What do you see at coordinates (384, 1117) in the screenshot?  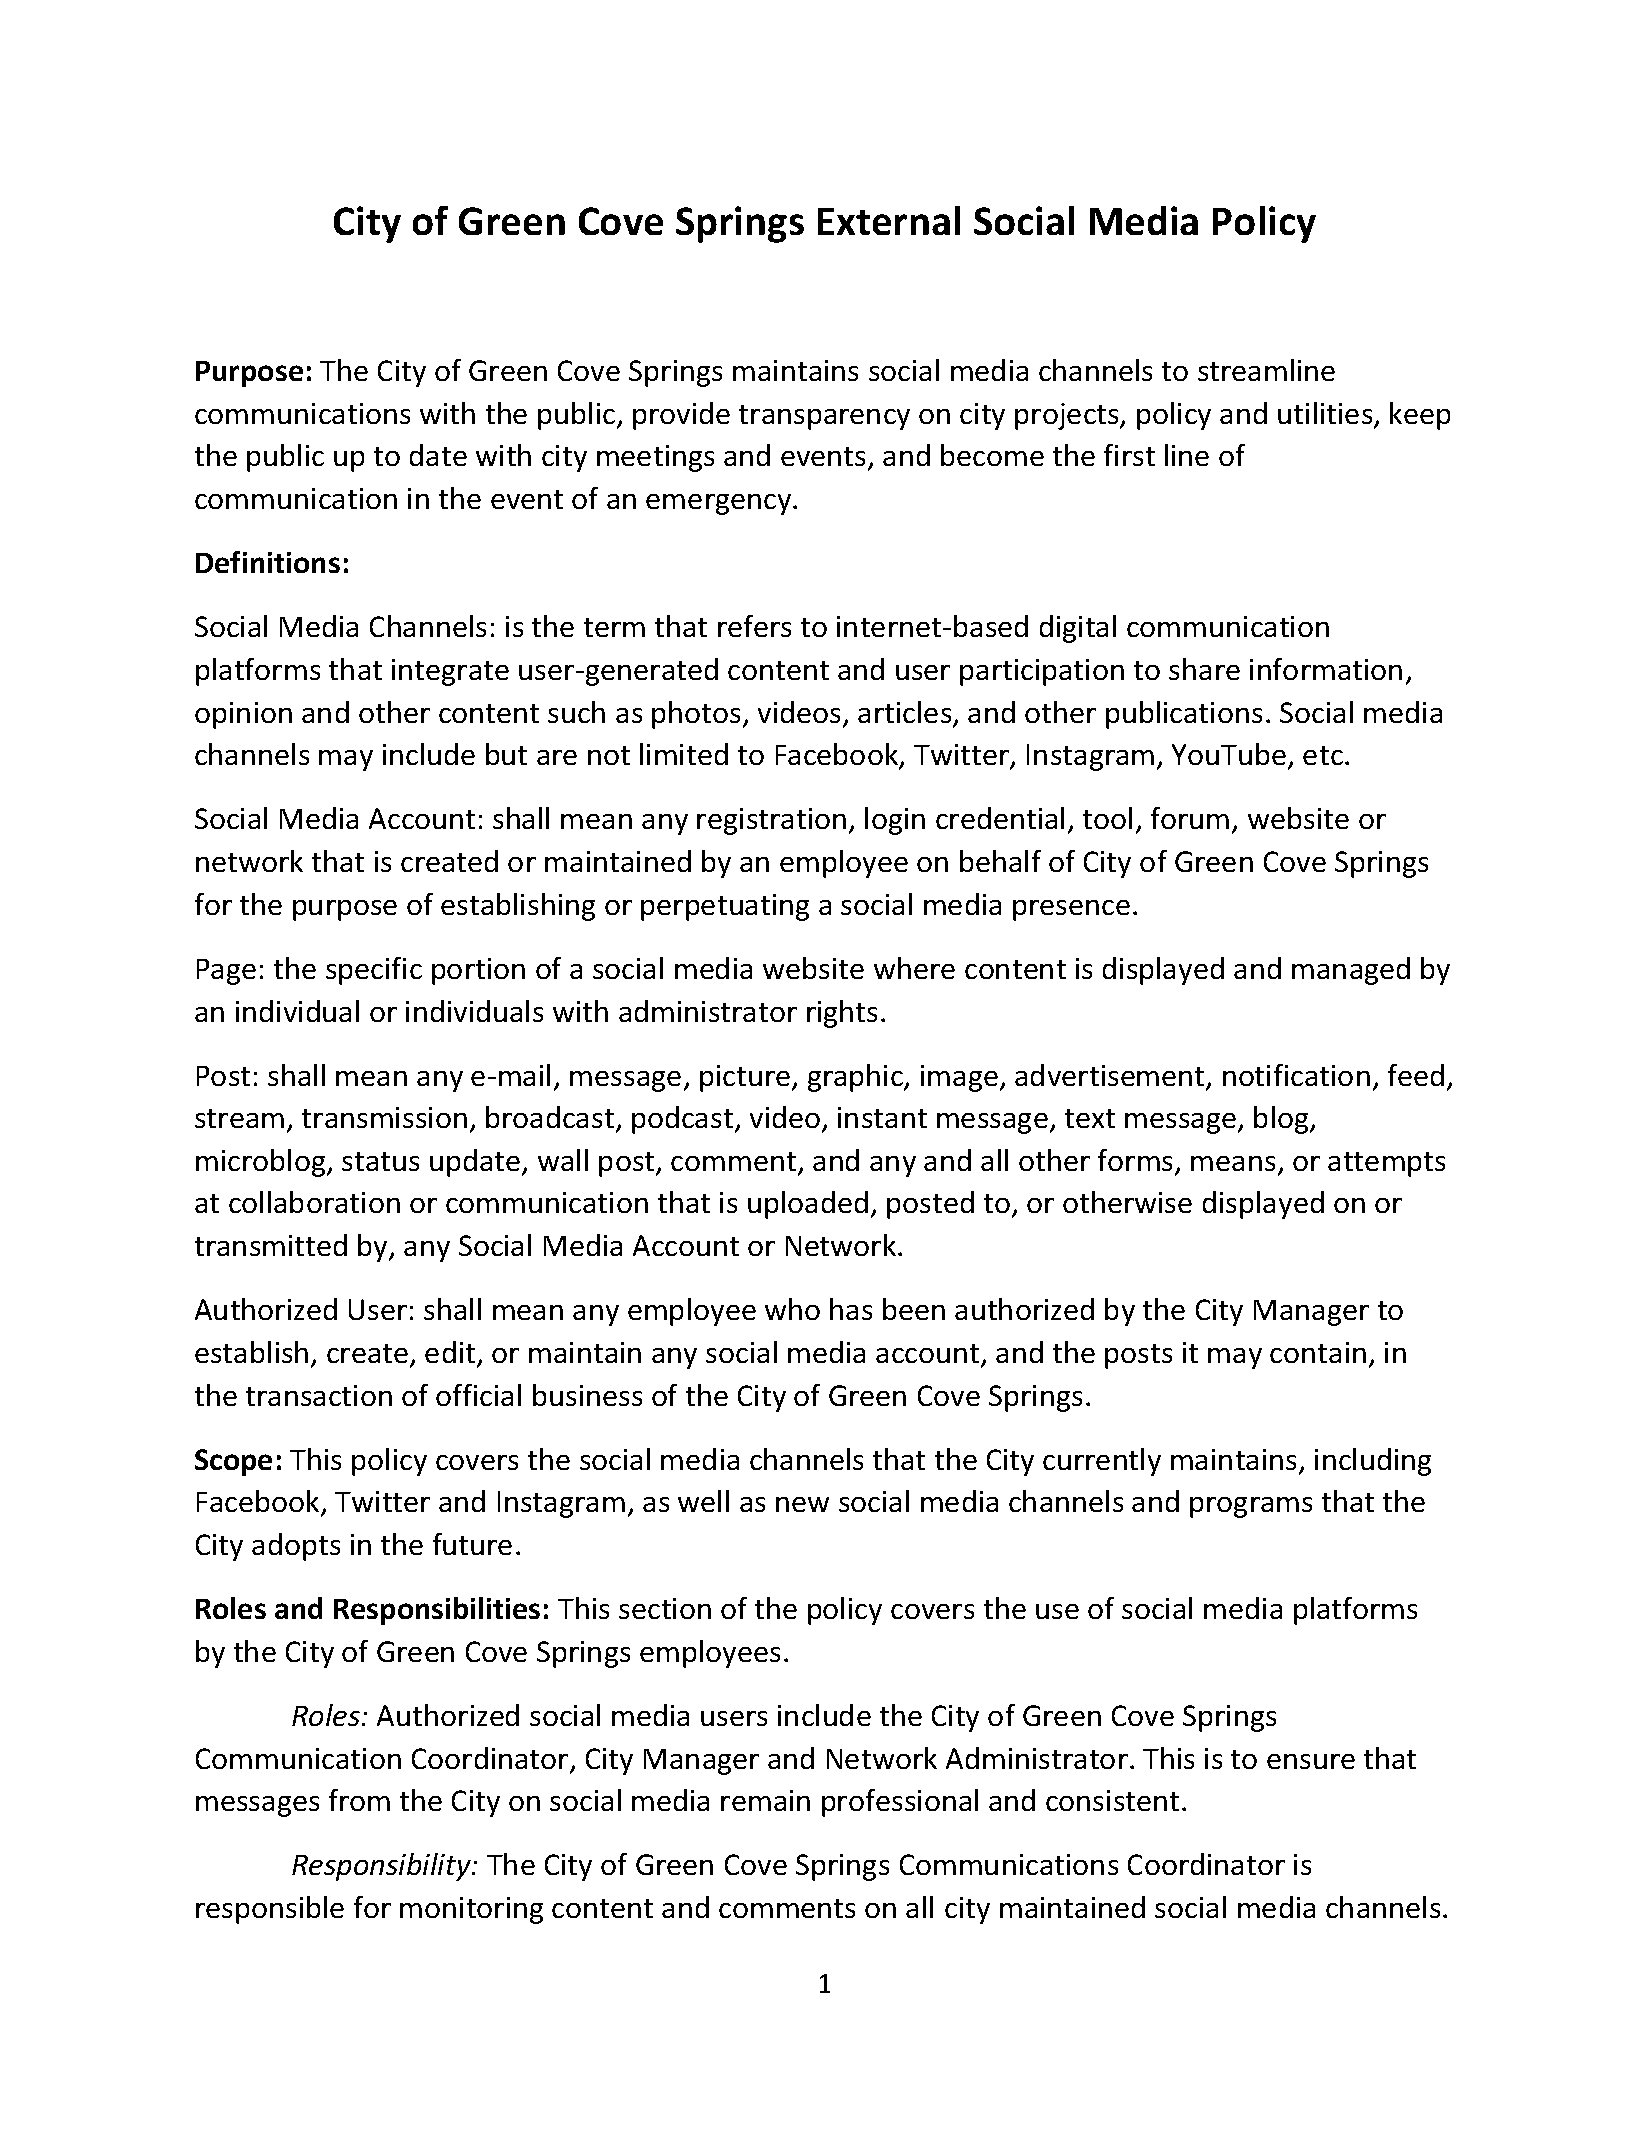 I see `transmission` at bounding box center [384, 1117].
